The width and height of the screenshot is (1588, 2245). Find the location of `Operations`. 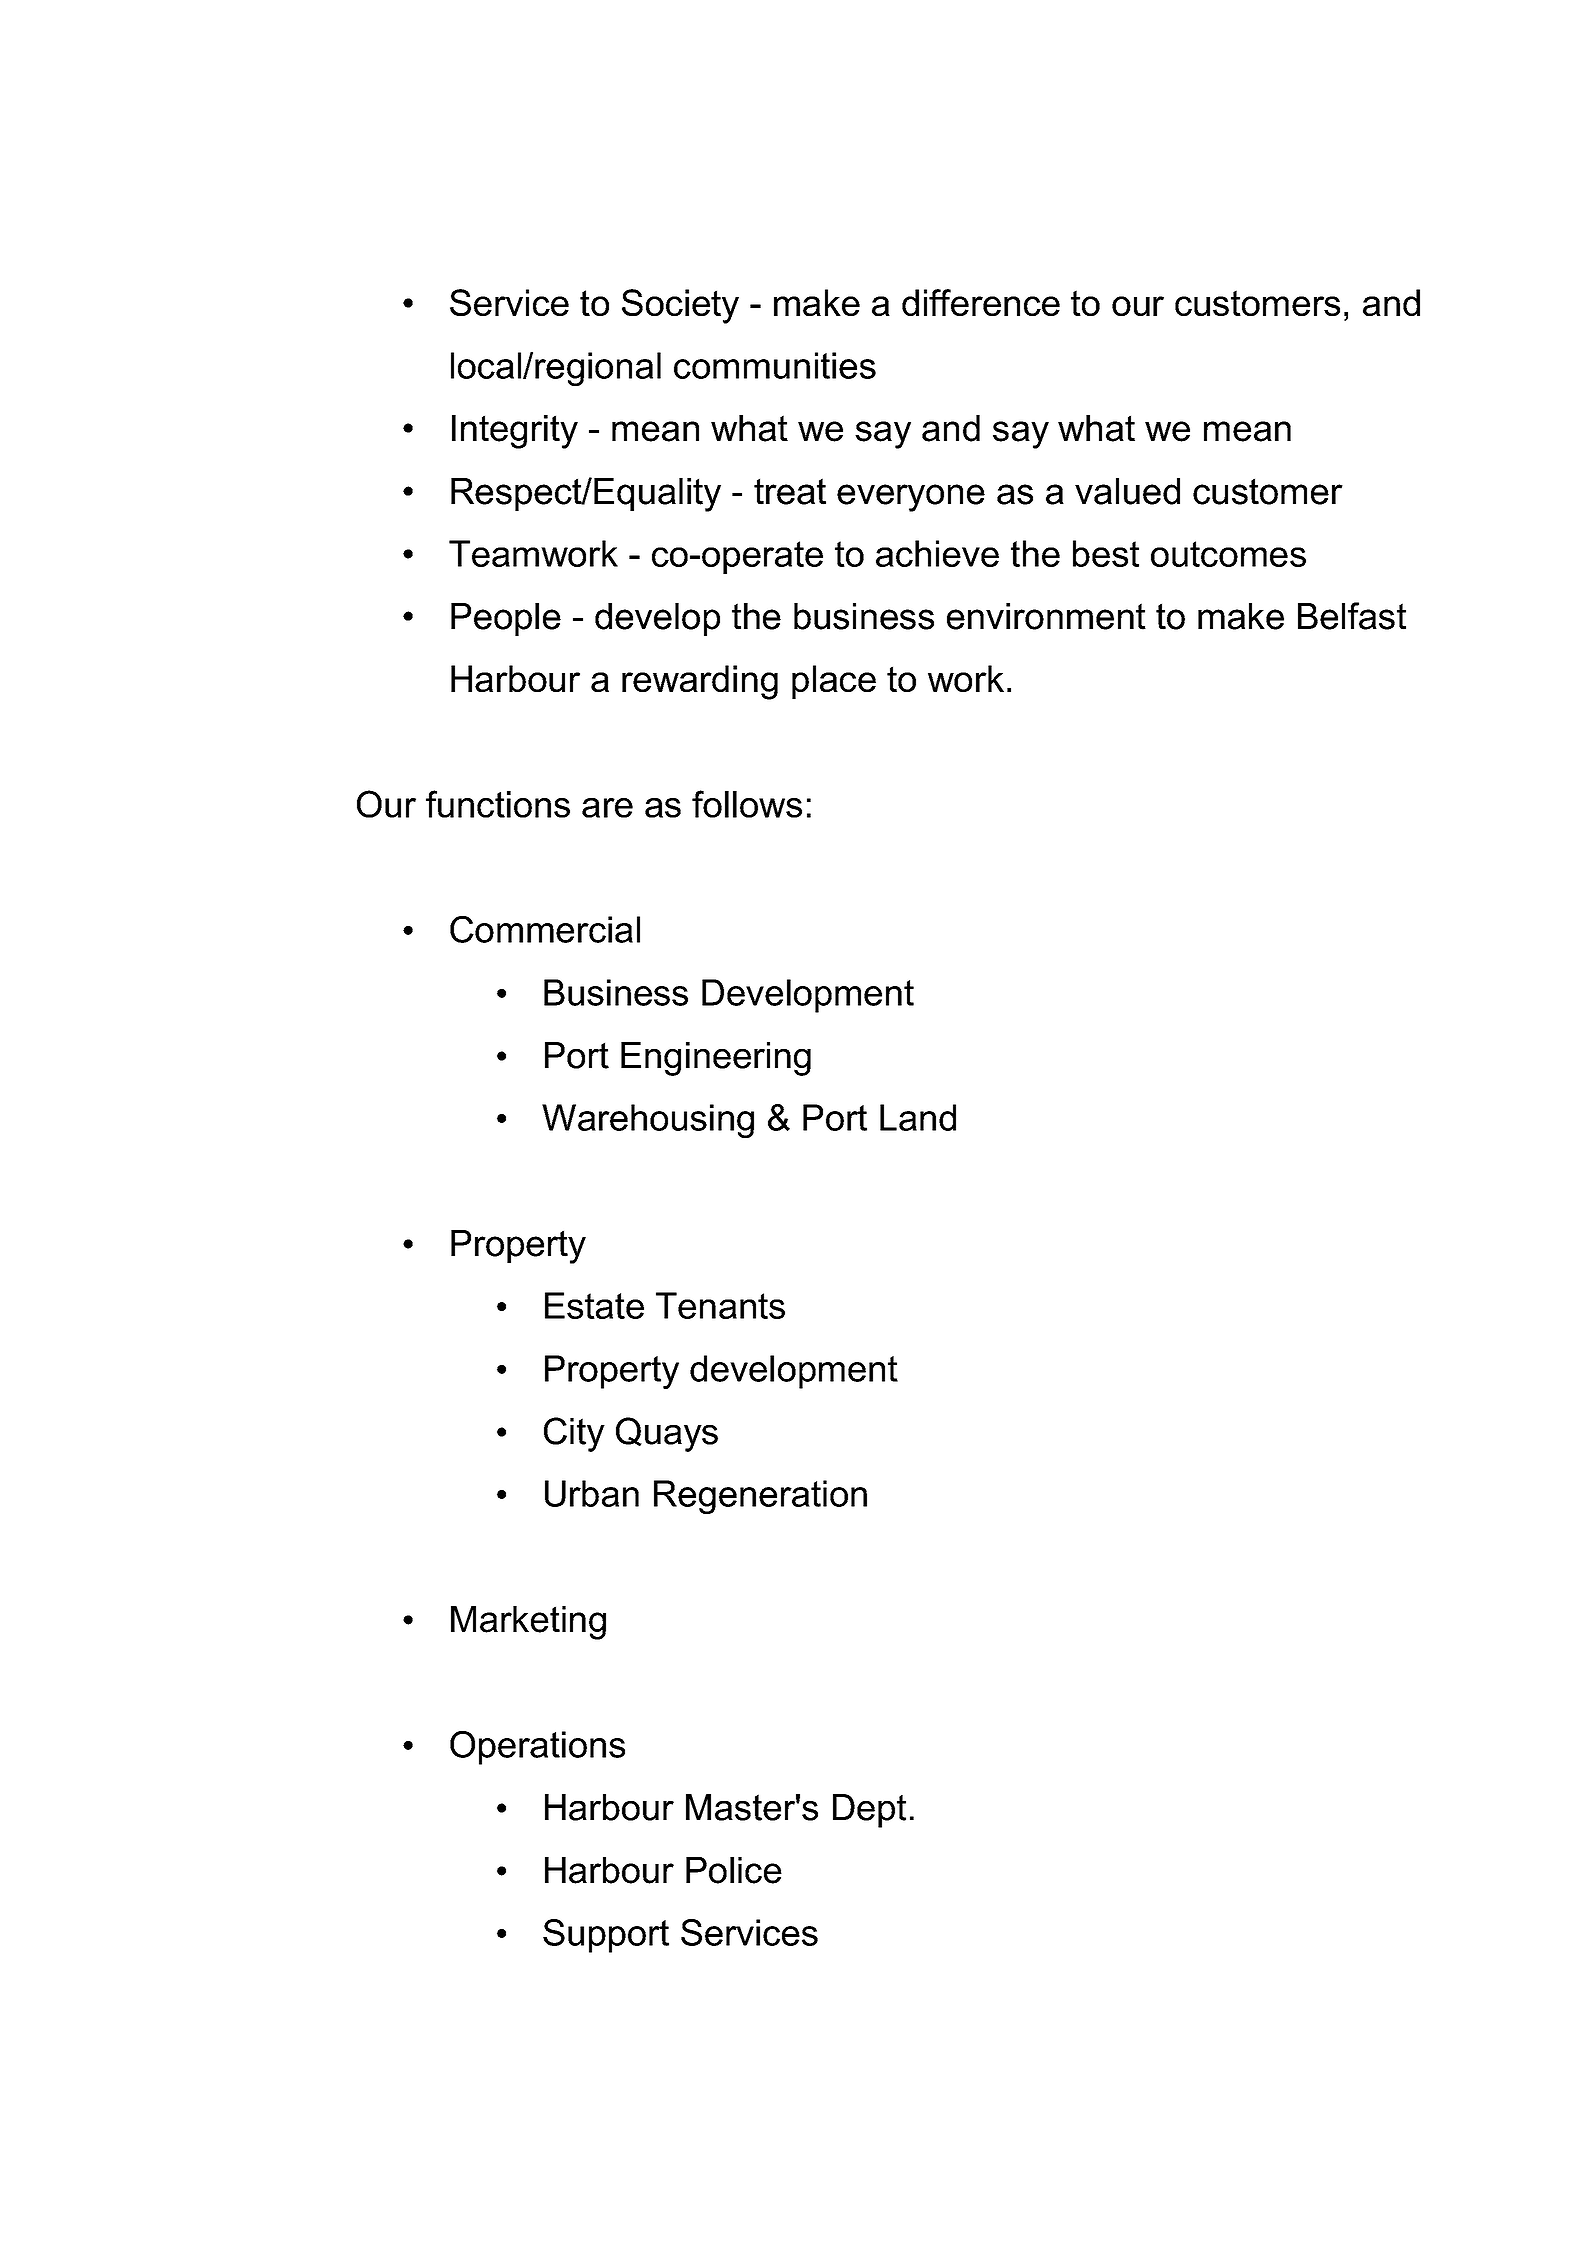

Operations is located at coordinates (537, 1748).
